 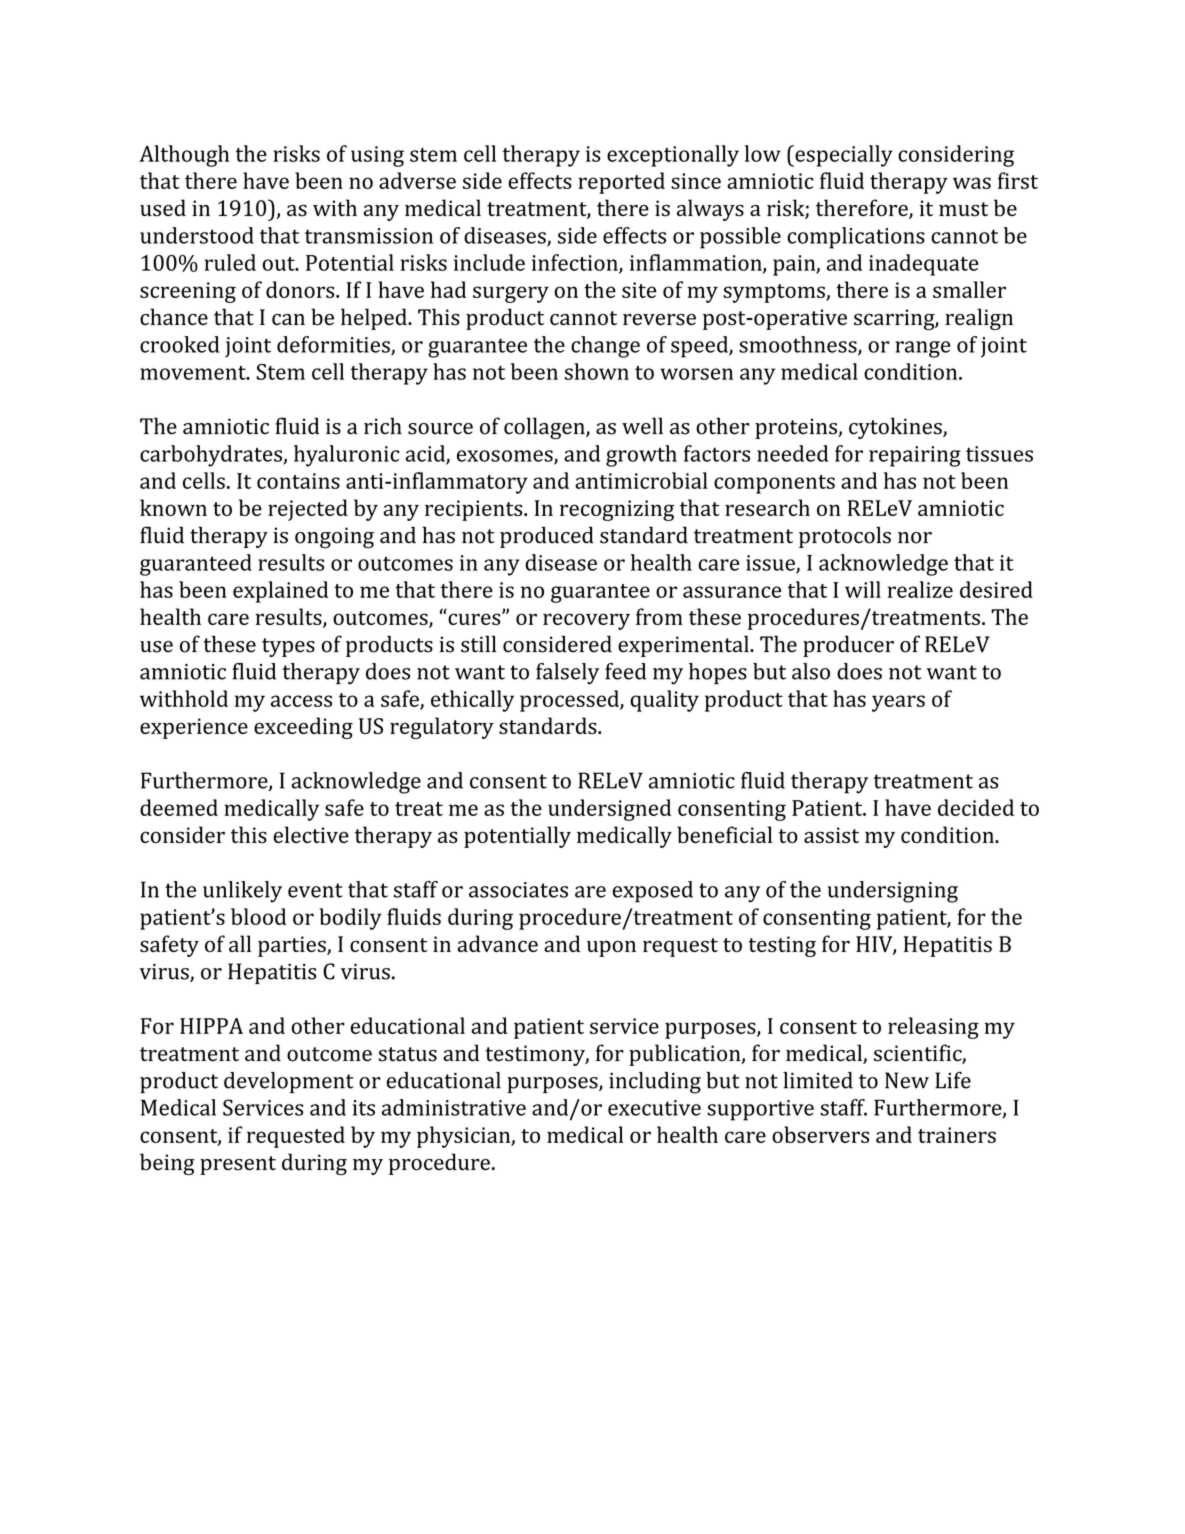 I want to click on range, so click(x=922, y=349).
